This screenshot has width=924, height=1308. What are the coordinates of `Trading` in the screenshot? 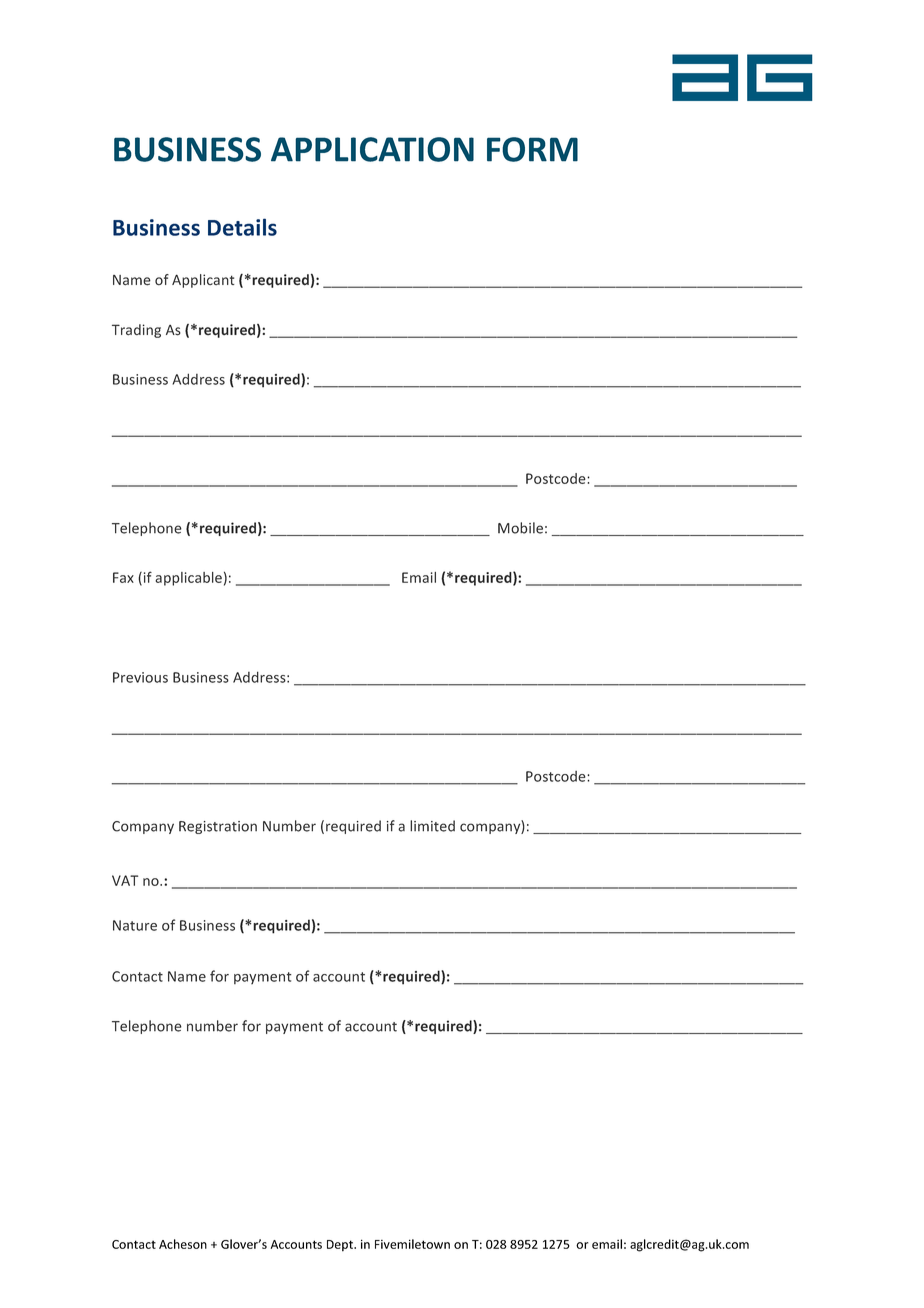 It's located at (136, 331).
